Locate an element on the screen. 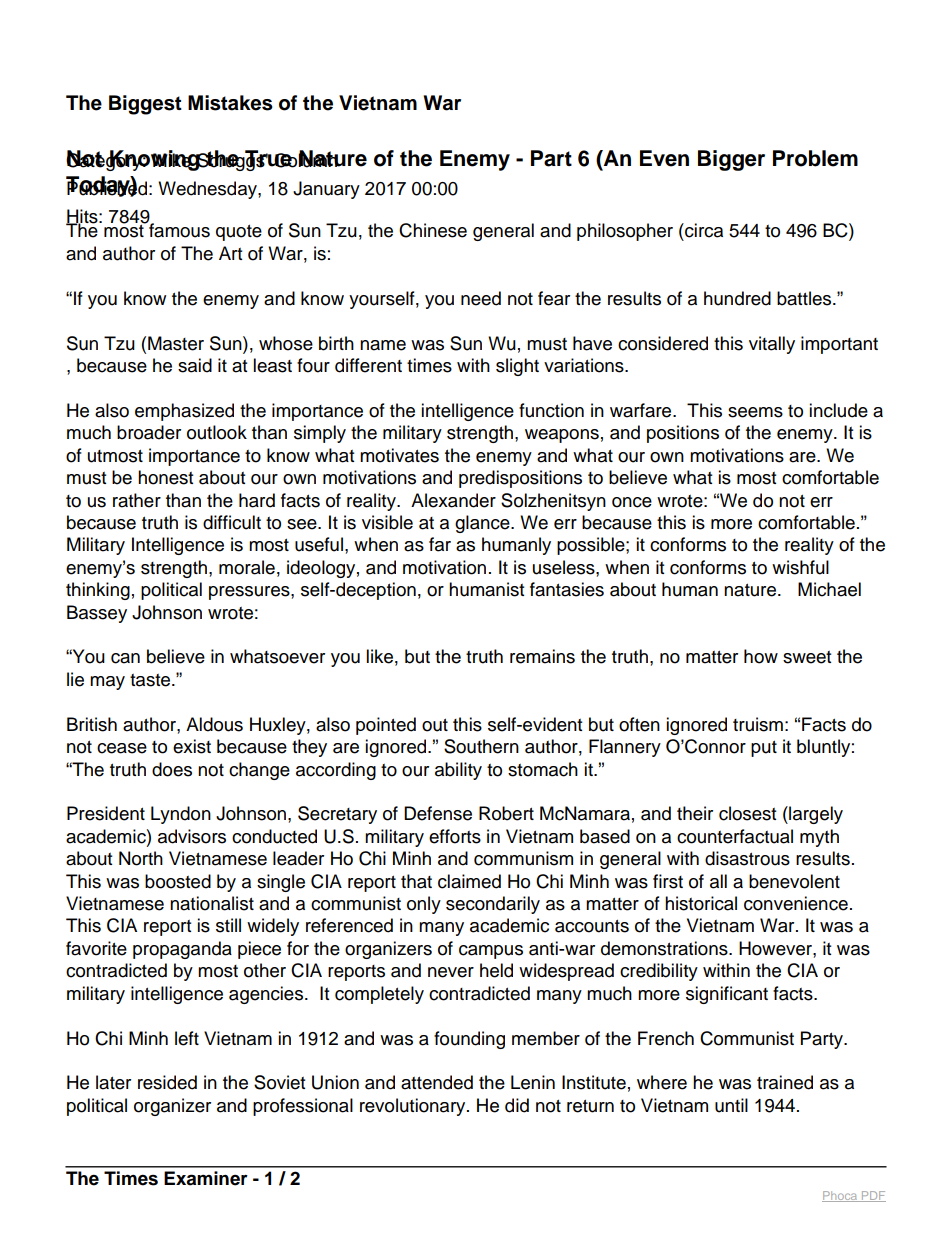  Lyndon is located at coordinates (181, 815).
